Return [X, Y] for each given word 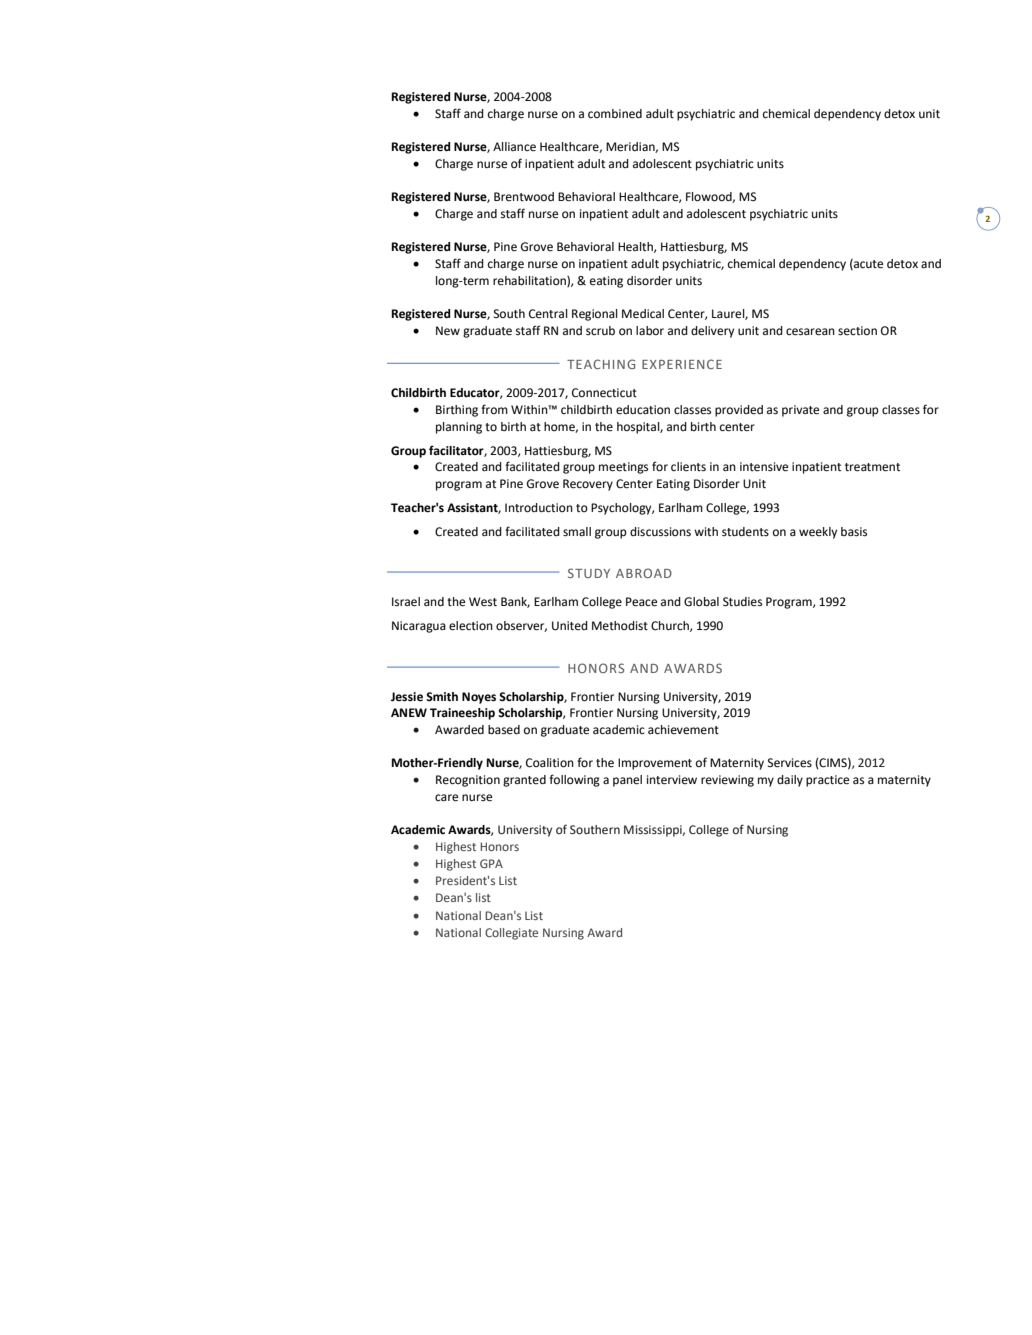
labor [650, 330]
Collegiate [511, 934]
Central [548, 314]
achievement [683, 730]
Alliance [514, 147]
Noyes [479, 698]
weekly [818, 533]
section [857, 331]
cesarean [810, 332]
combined [615, 114]
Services [790, 763]
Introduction [539, 508]
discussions [660, 532]
